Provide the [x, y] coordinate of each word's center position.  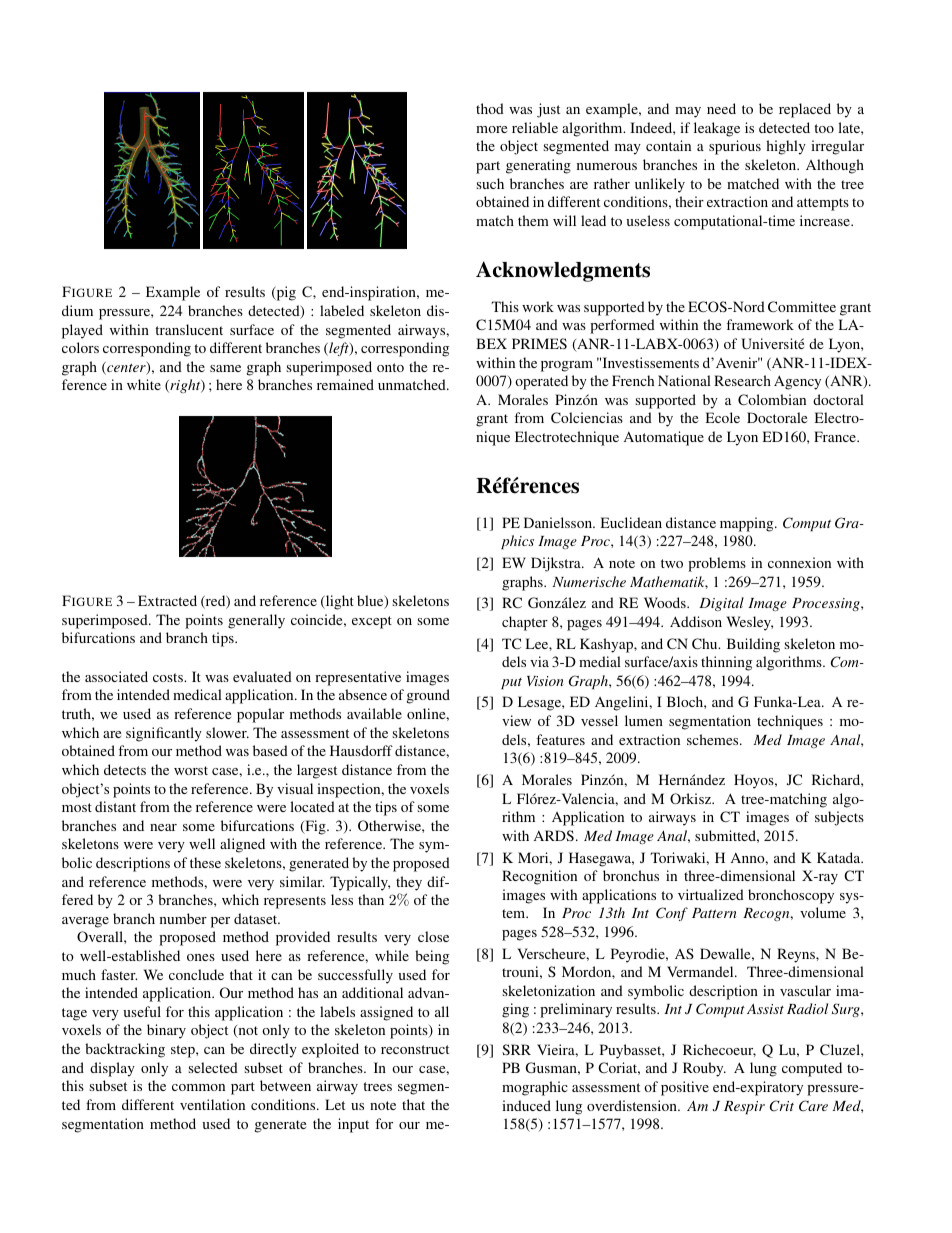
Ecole [723, 417]
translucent [189, 329]
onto [390, 367]
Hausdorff [361, 750]
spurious [735, 147]
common [198, 1087]
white [144, 384]
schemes [714, 739]
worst [191, 770]
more [491, 129]
